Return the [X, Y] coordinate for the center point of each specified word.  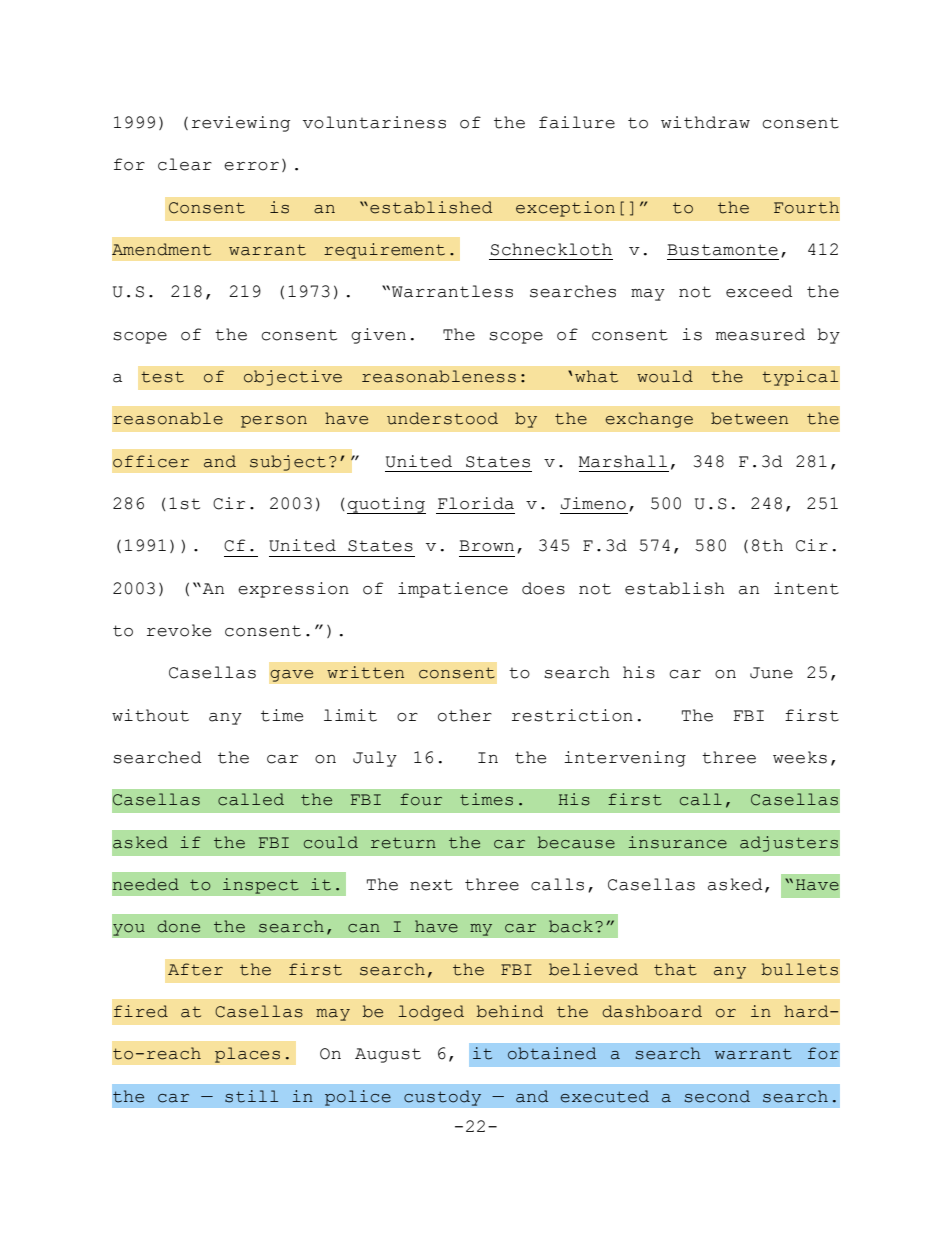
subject [288, 463]
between [749, 418]
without [150, 715]
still [251, 1096]
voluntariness [374, 122]
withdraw [705, 122]
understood [442, 418]
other [465, 715]
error [251, 166]
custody [443, 1098]
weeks [800, 757]
